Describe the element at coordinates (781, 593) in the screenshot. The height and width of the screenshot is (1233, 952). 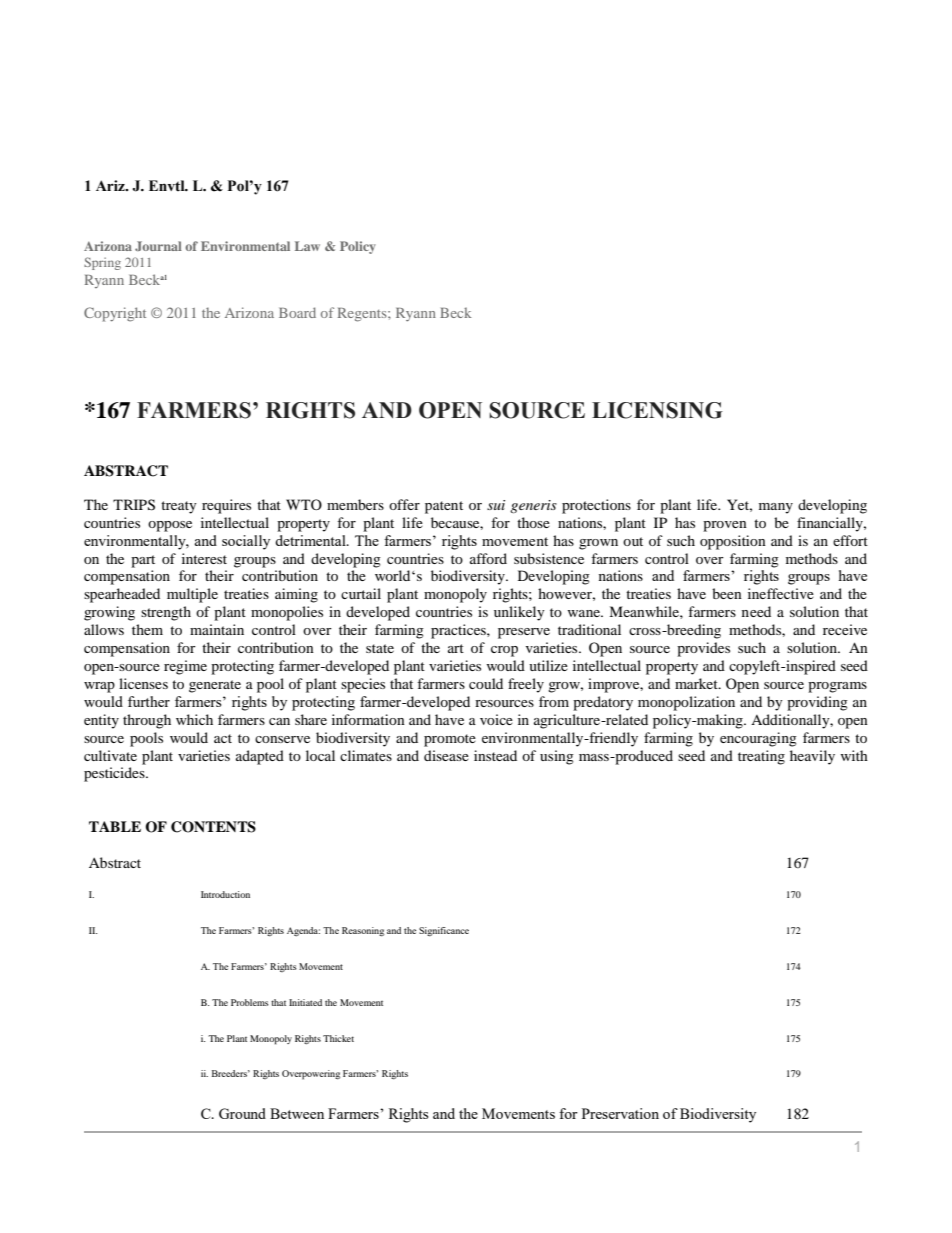
I see `ineffective` at that location.
